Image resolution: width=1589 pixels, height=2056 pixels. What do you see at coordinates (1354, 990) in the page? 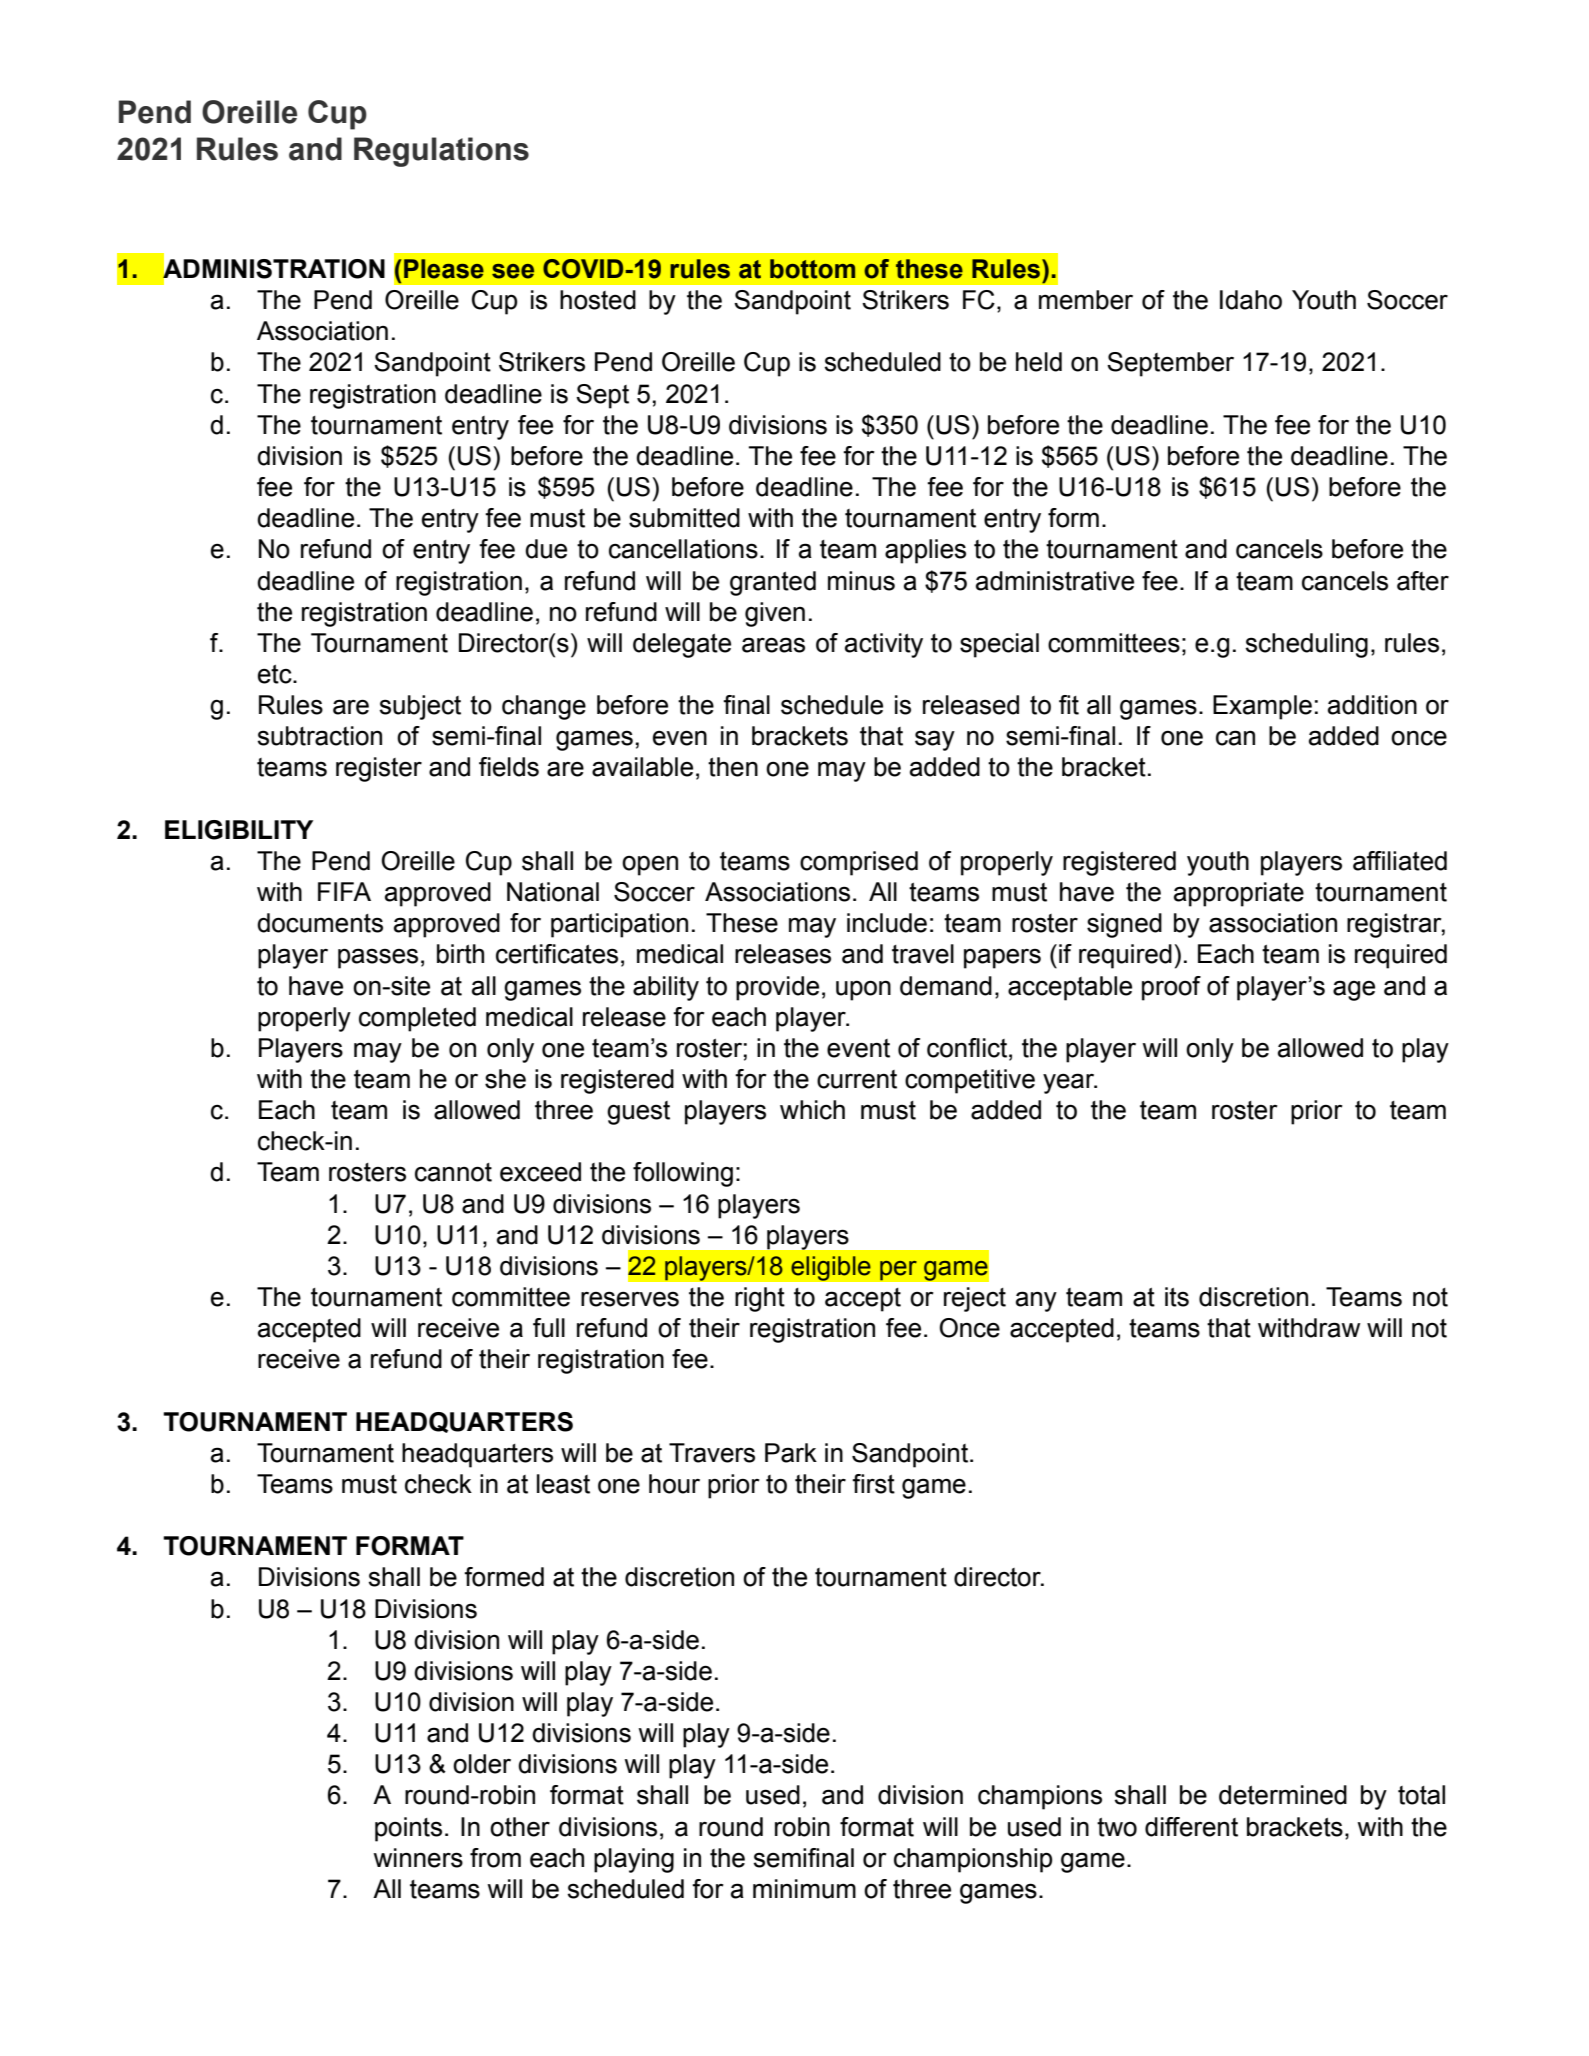
I see `age` at bounding box center [1354, 990].
